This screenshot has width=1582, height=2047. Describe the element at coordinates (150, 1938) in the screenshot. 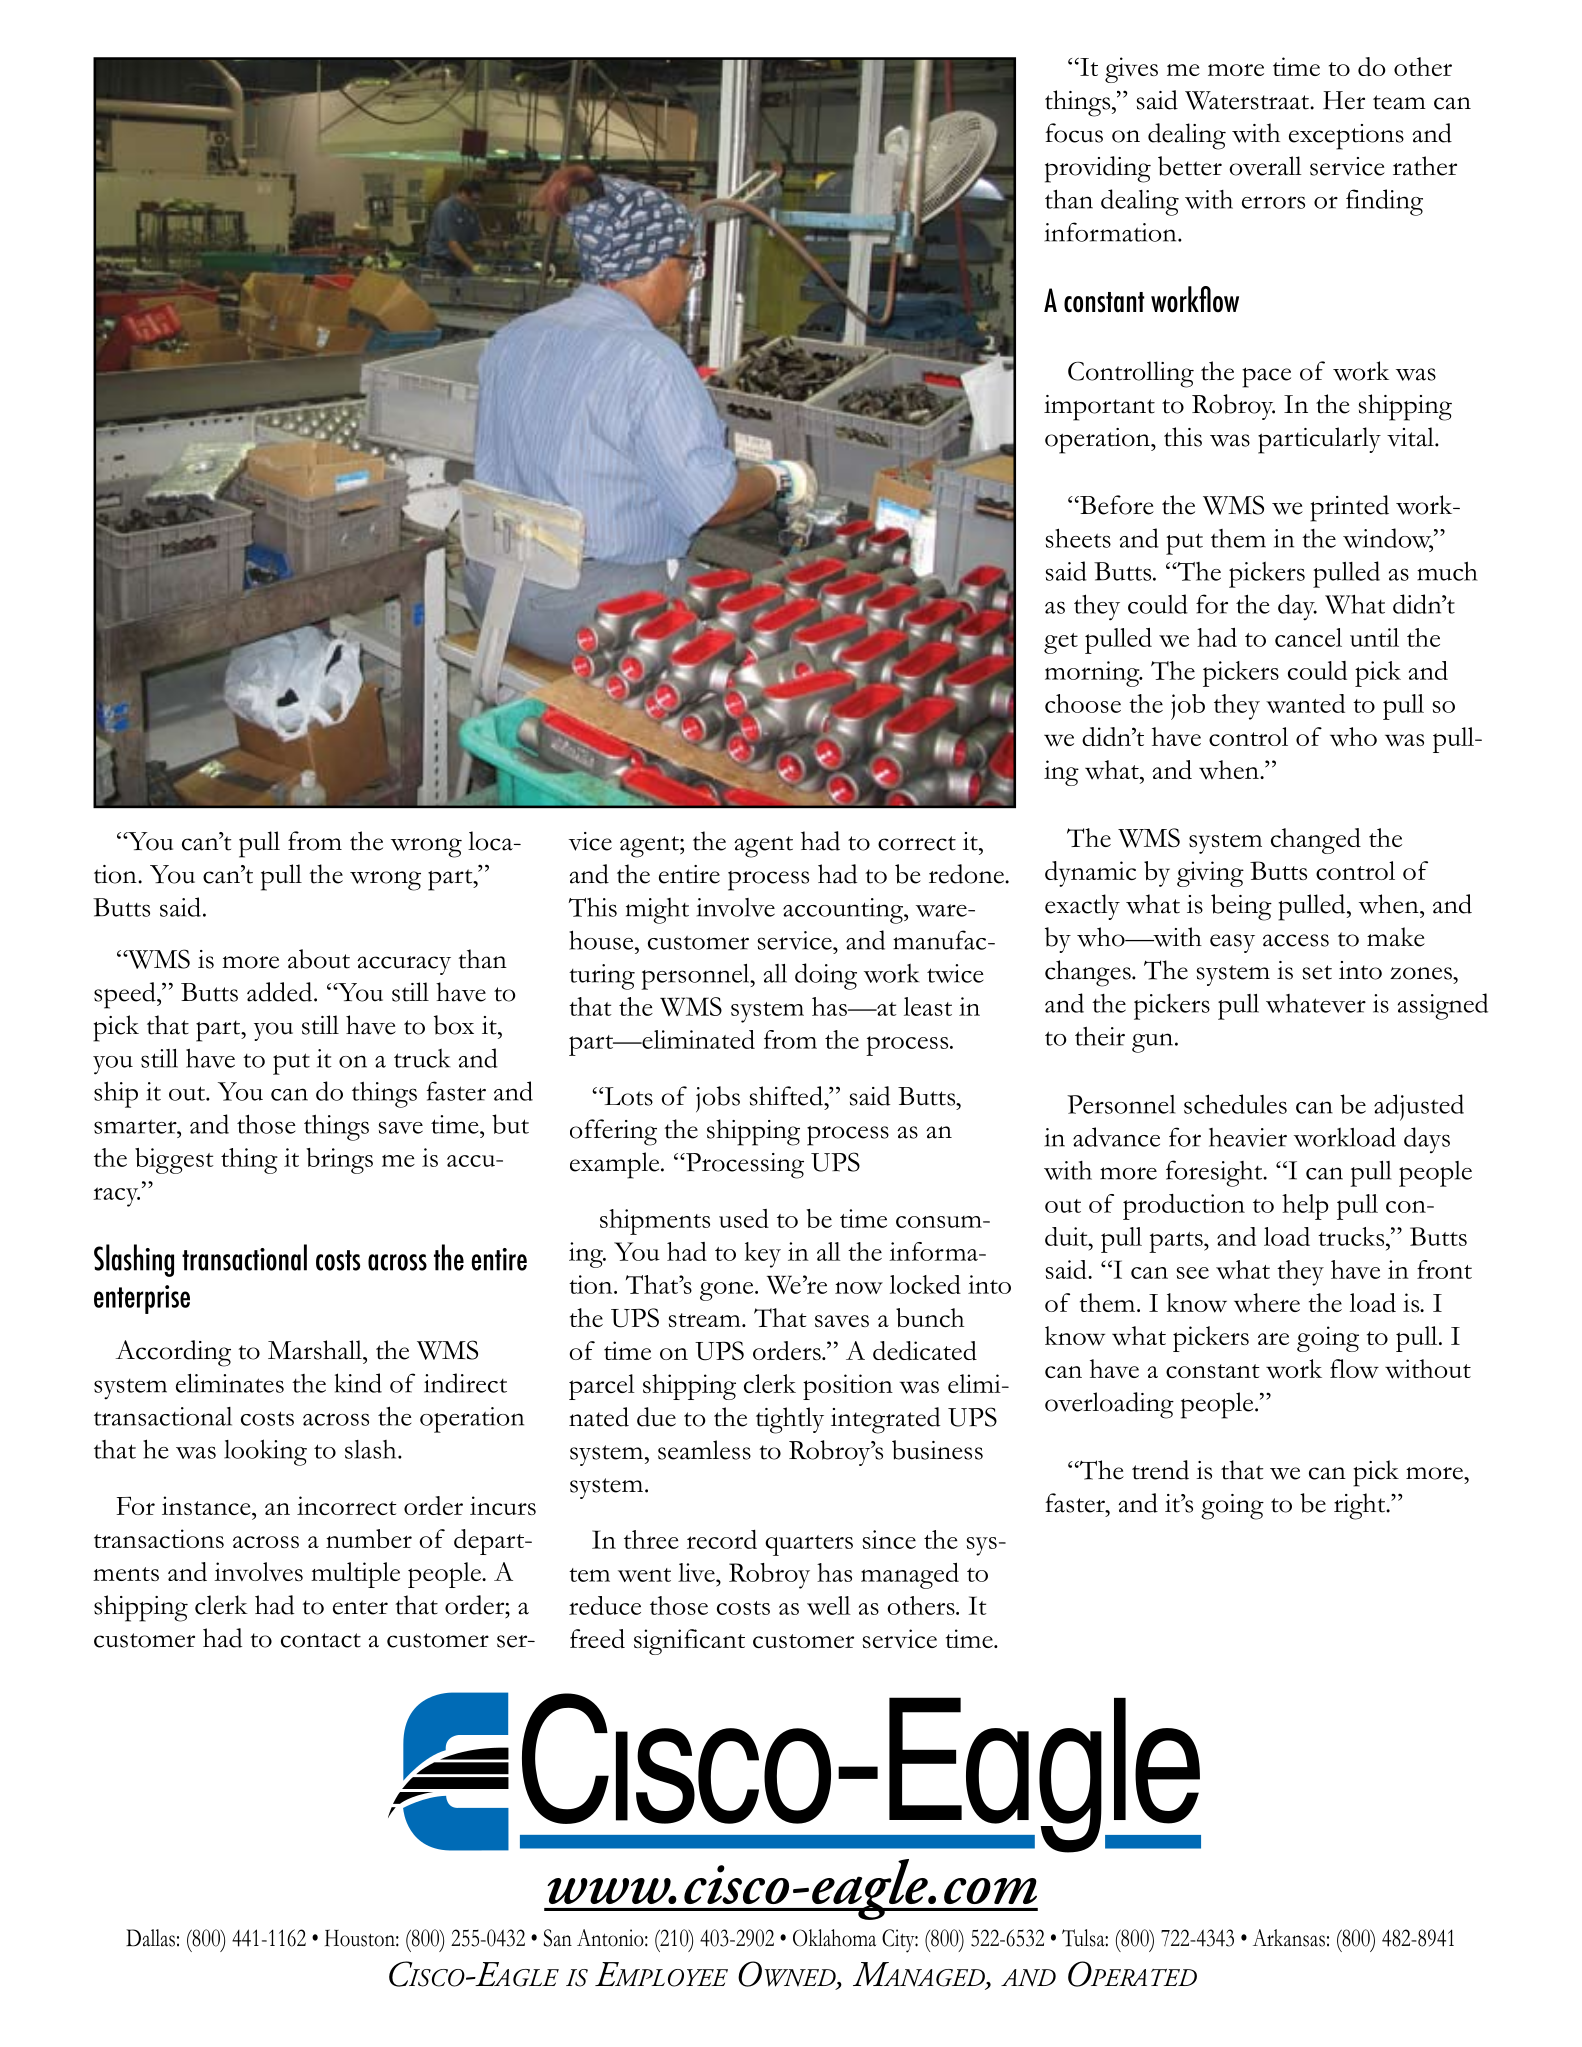

I see `Dallas` at that location.
